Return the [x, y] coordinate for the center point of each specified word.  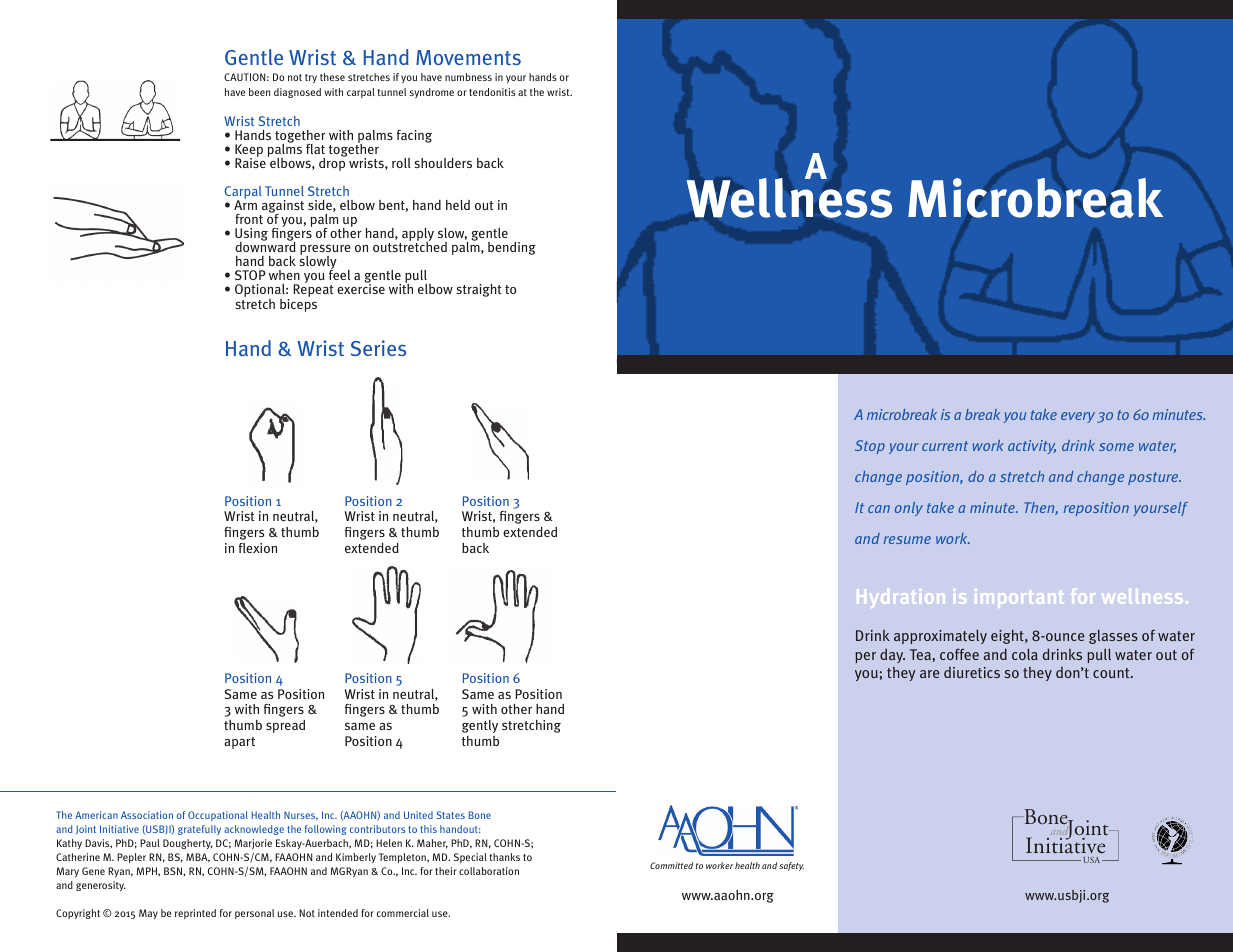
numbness [468, 77]
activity [1032, 447]
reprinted [195, 914]
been [259, 92]
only [909, 509]
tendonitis [492, 92]
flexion [258, 548]
